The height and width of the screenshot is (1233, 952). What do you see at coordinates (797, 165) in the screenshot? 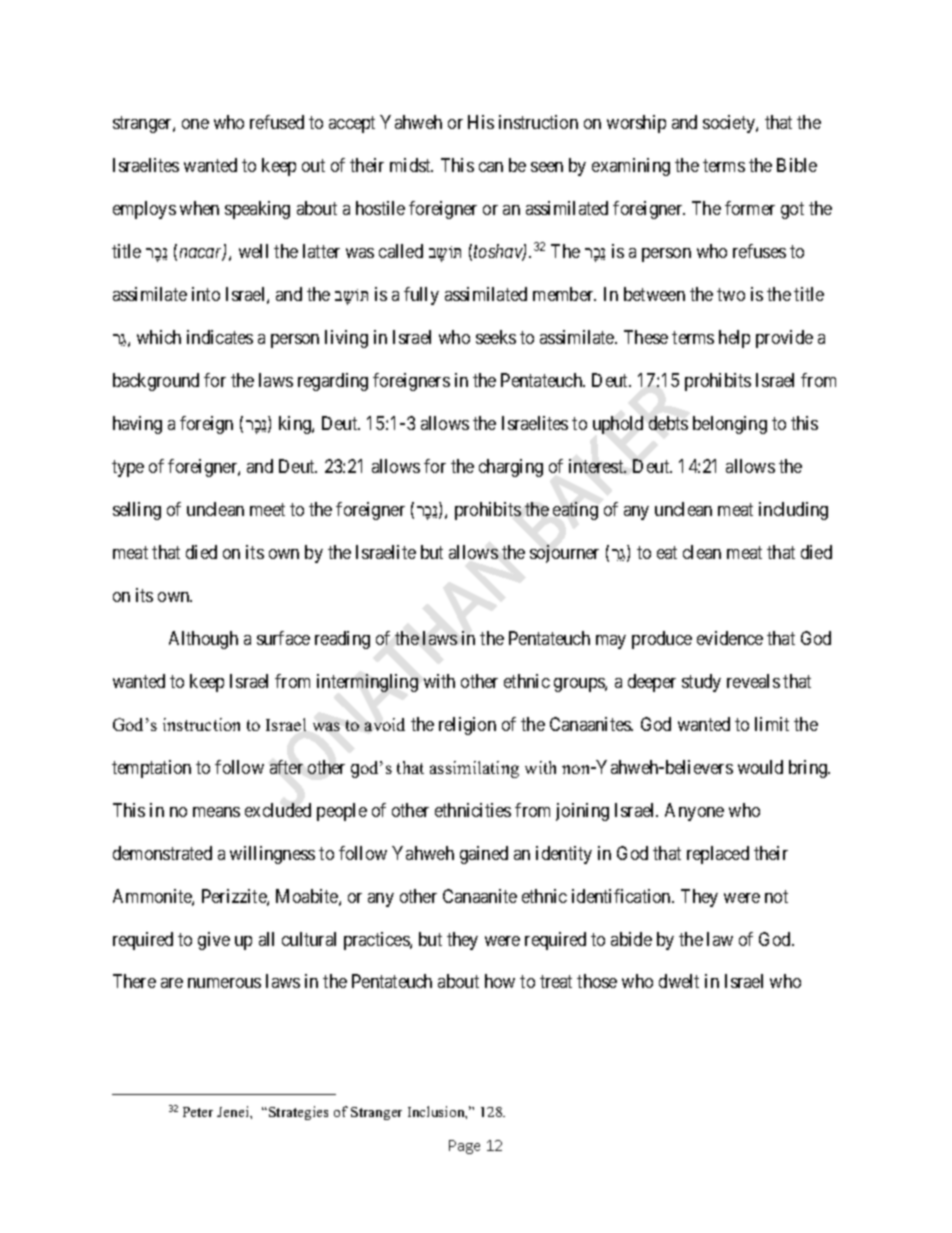
I see `Bible` at bounding box center [797, 165].
